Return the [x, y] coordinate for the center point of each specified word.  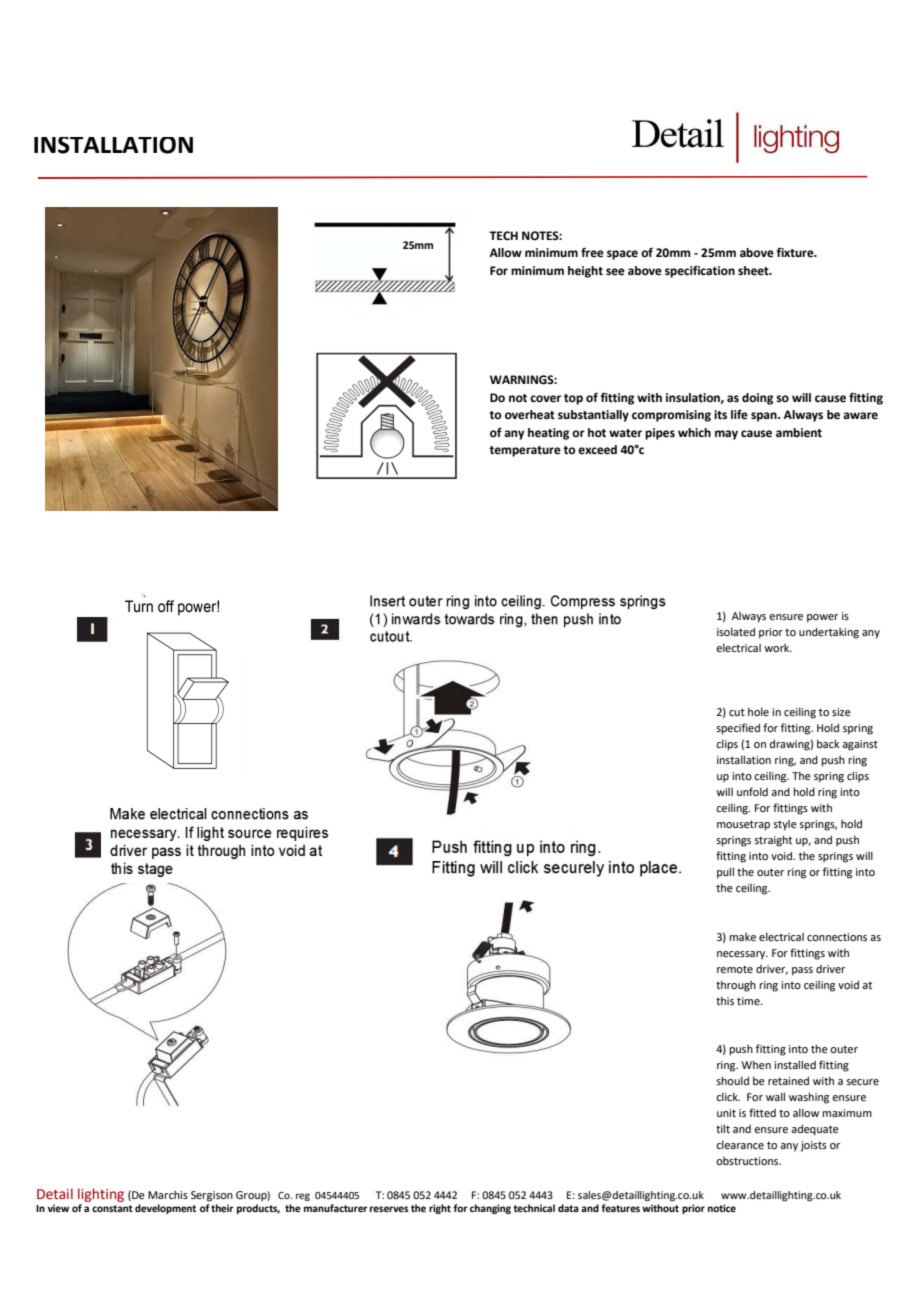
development [165, 1209]
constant [112, 1208]
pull [725, 873]
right [440, 1209]
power [822, 618]
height [585, 272]
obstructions [748, 1161]
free [592, 252]
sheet [754, 271]
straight [773, 841]
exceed [597, 450]
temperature [525, 451]
